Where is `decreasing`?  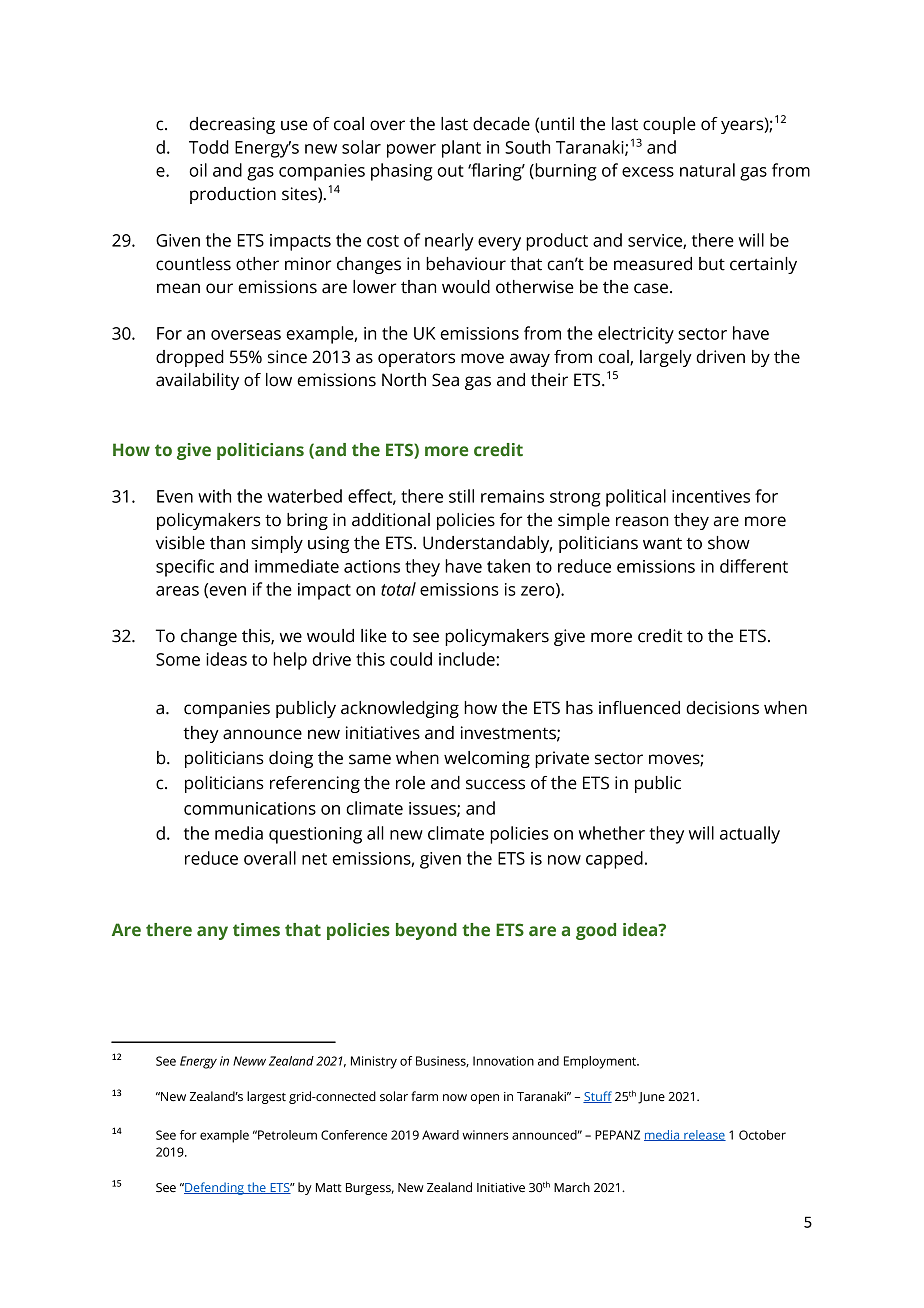
decreasing is located at coordinates (232, 125).
